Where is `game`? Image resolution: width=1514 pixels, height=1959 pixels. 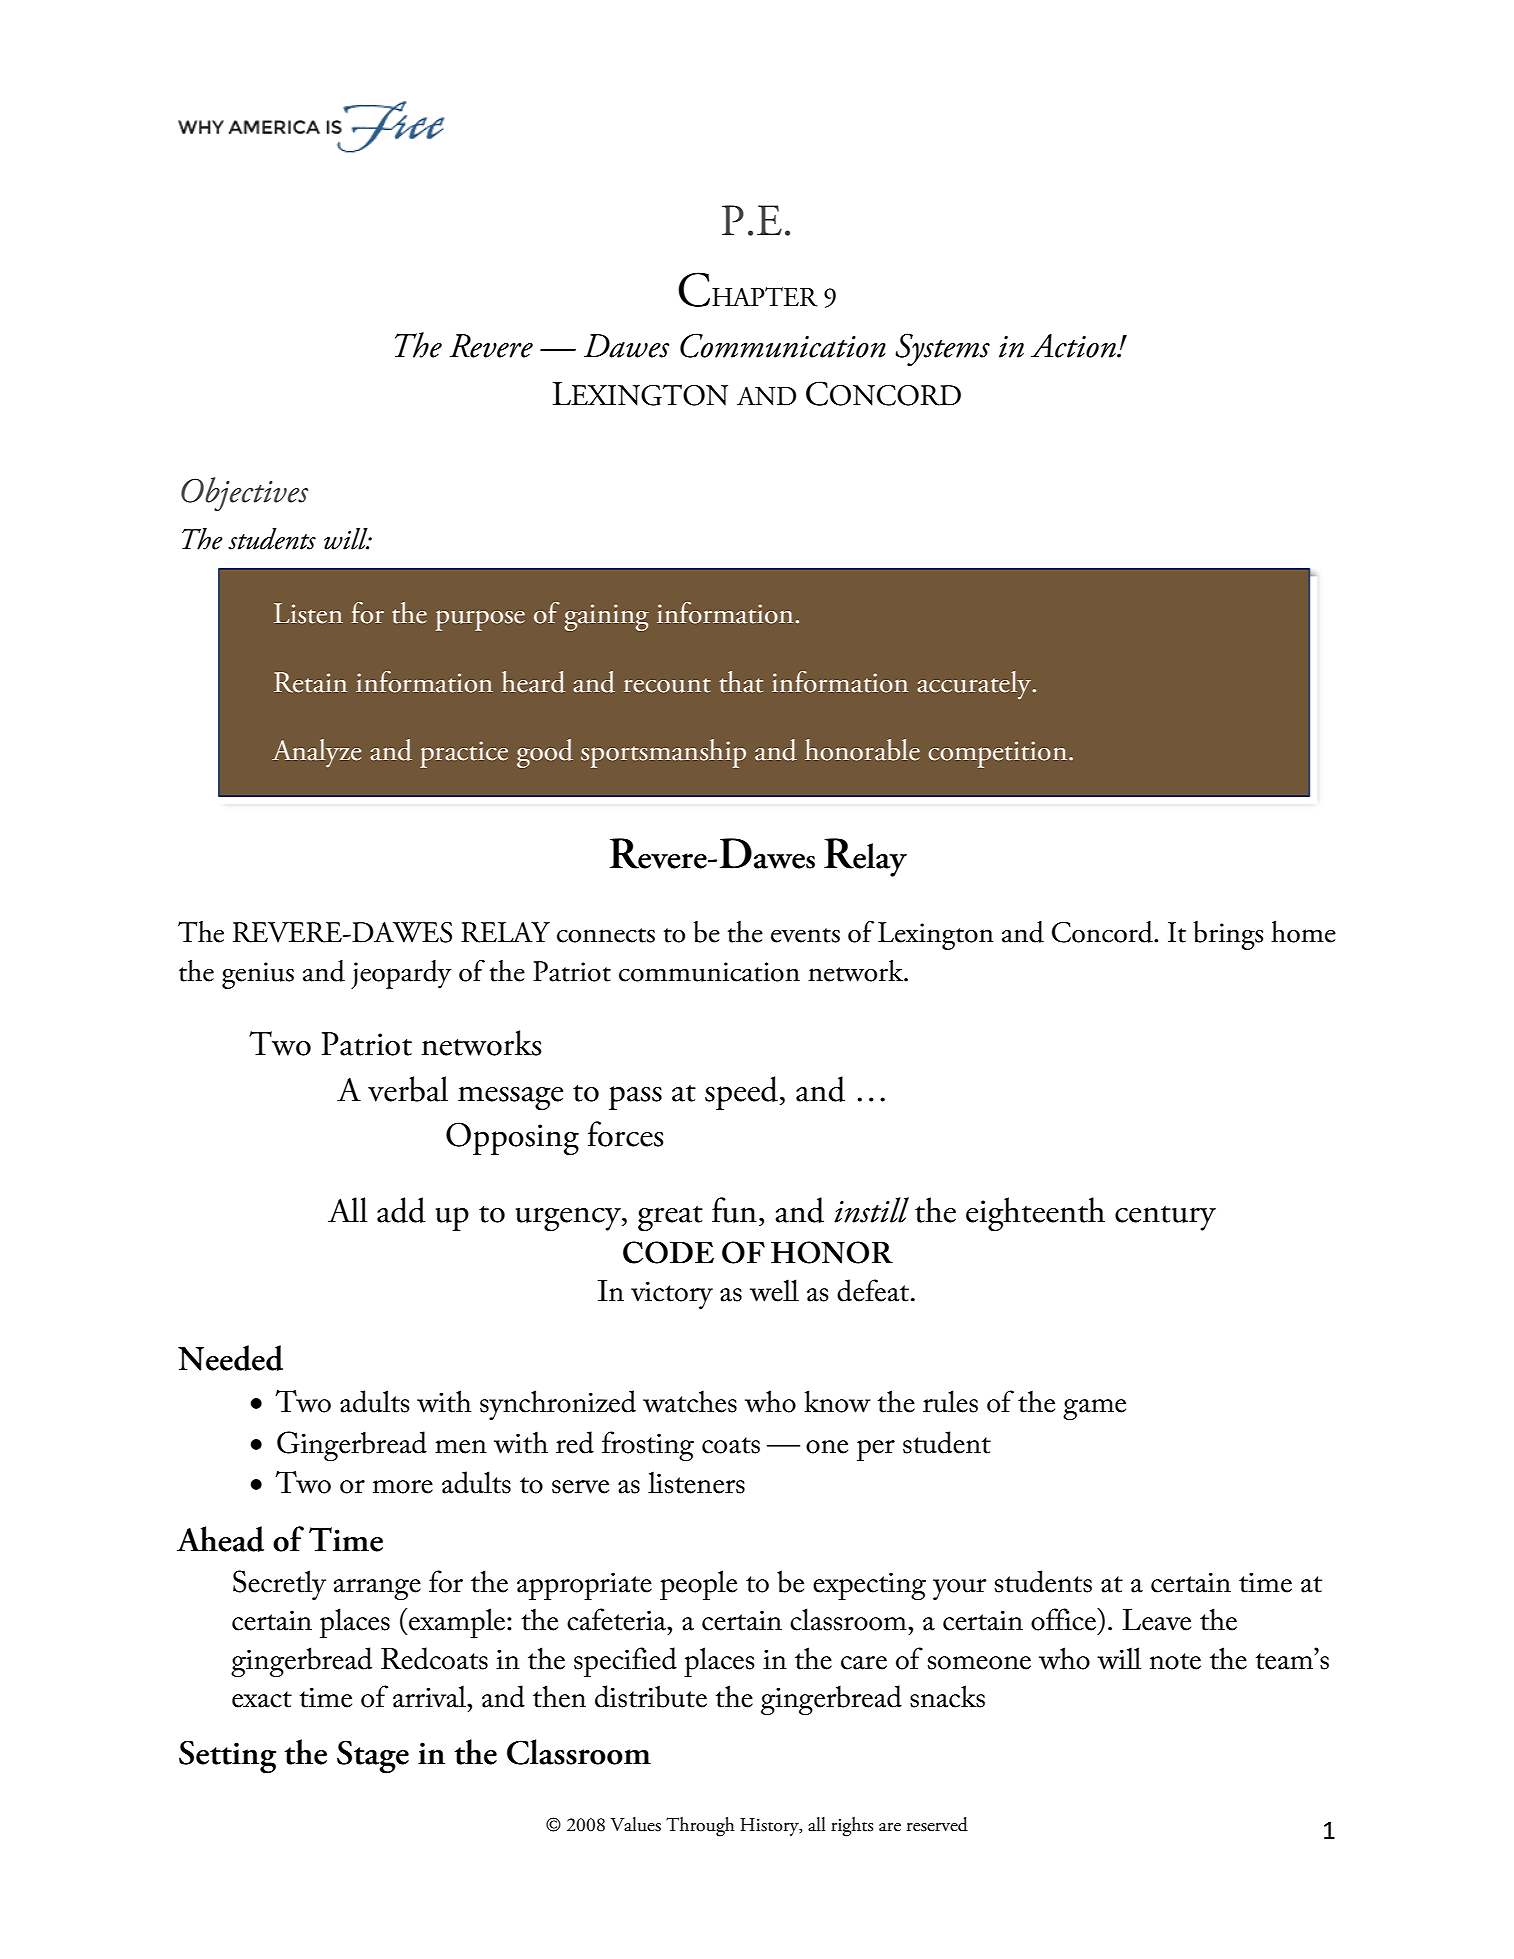
game is located at coordinates (1094, 1409).
